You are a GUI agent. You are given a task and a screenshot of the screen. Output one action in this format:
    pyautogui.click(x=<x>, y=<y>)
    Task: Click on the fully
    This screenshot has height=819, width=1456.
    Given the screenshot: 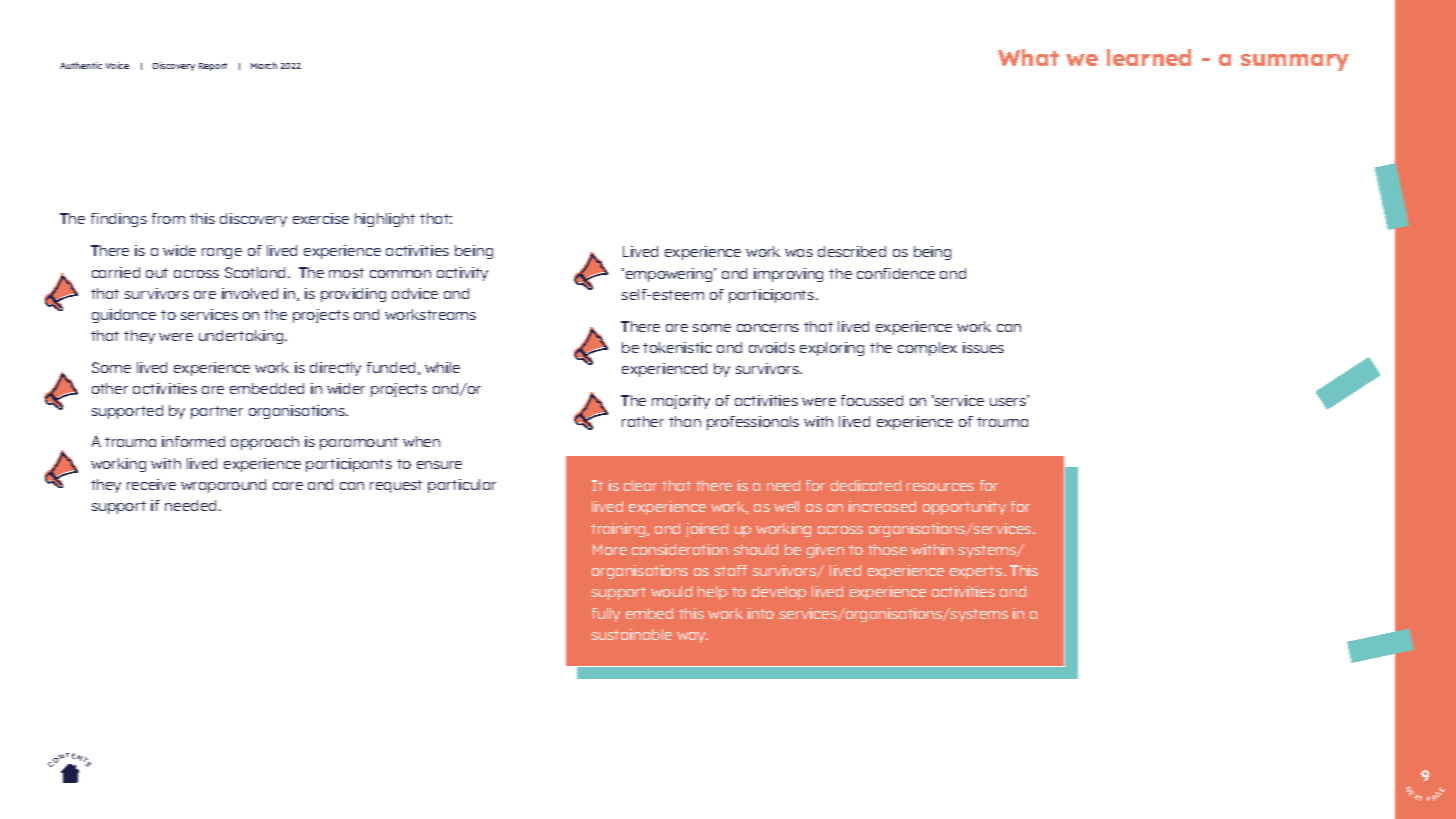 What is the action you would take?
    pyautogui.click(x=606, y=615)
